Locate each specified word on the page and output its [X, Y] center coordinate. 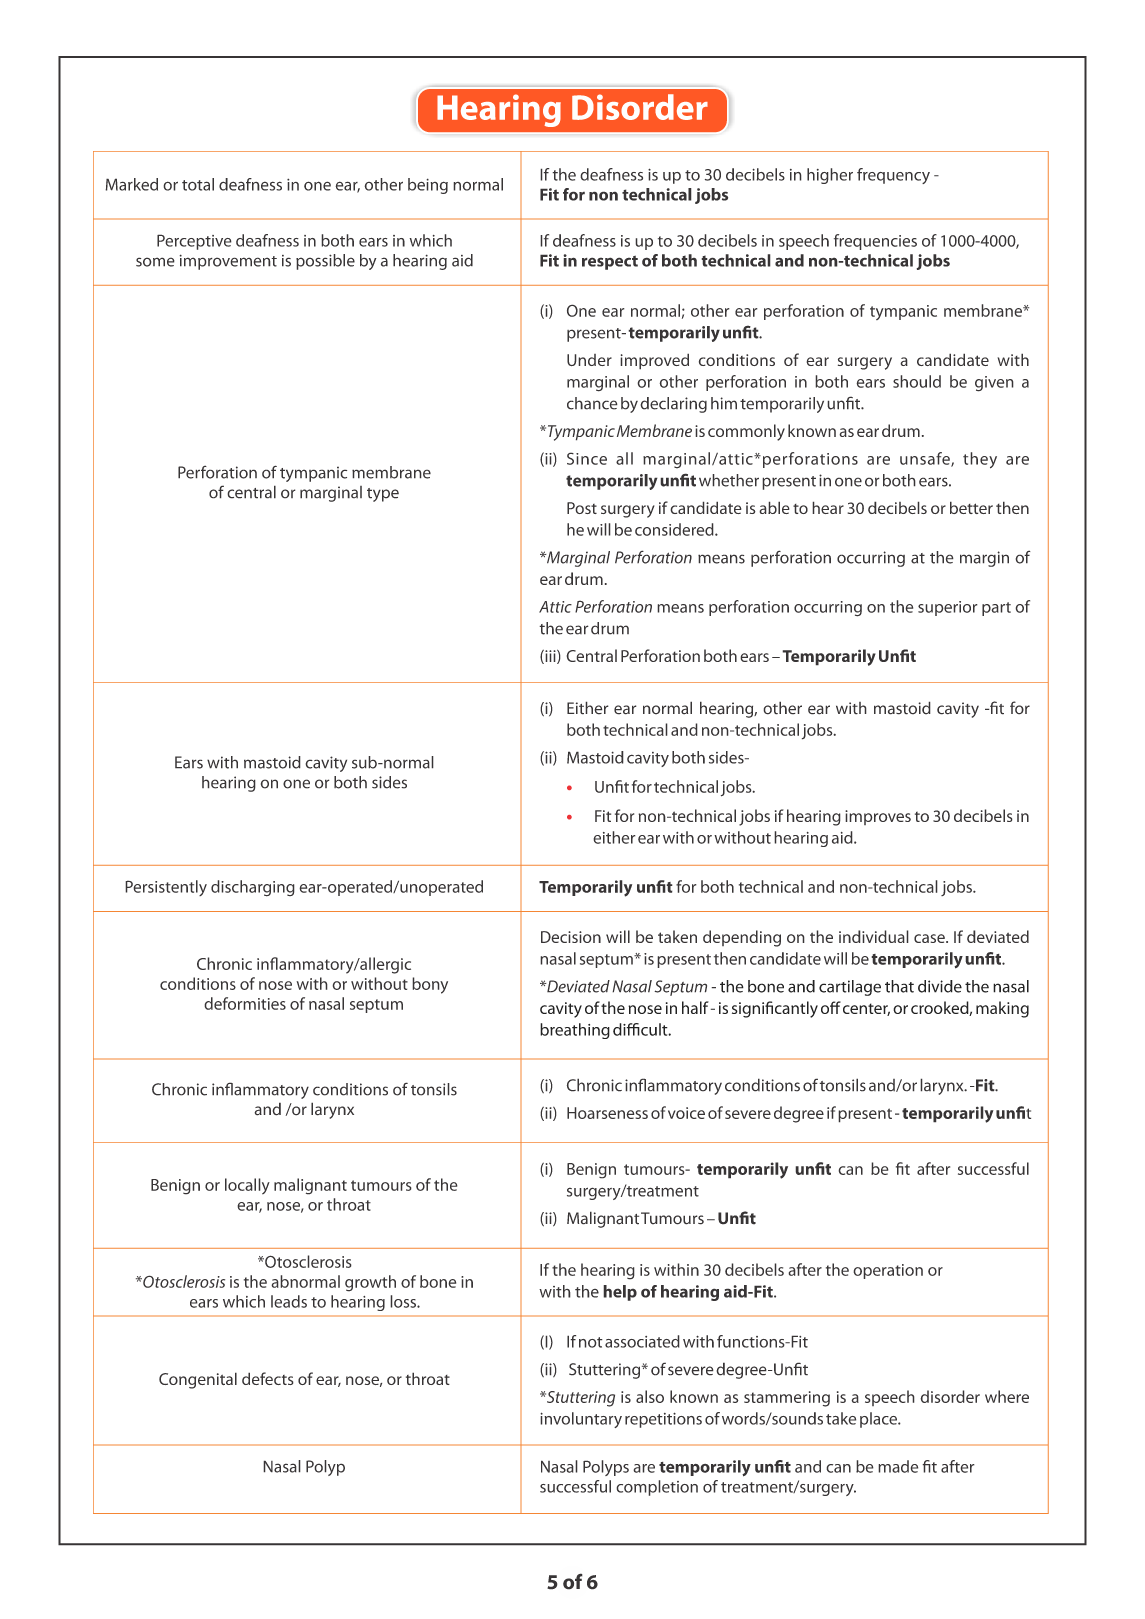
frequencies [875, 242]
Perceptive [194, 242]
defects [268, 1378]
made [898, 1466]
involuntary [581, 1420]
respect [610, 262]
